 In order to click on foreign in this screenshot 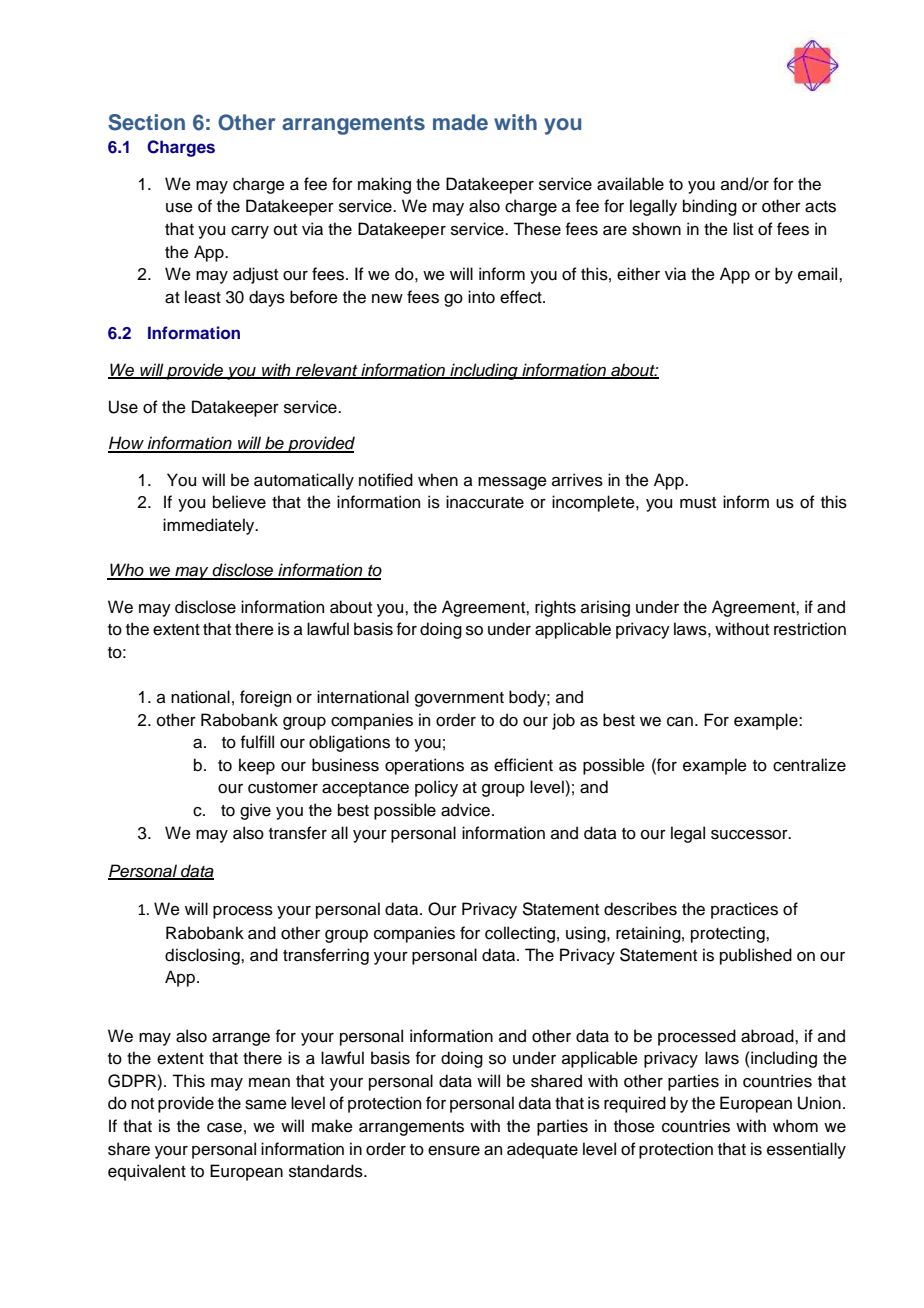, I will do `click(265, 698)`.
